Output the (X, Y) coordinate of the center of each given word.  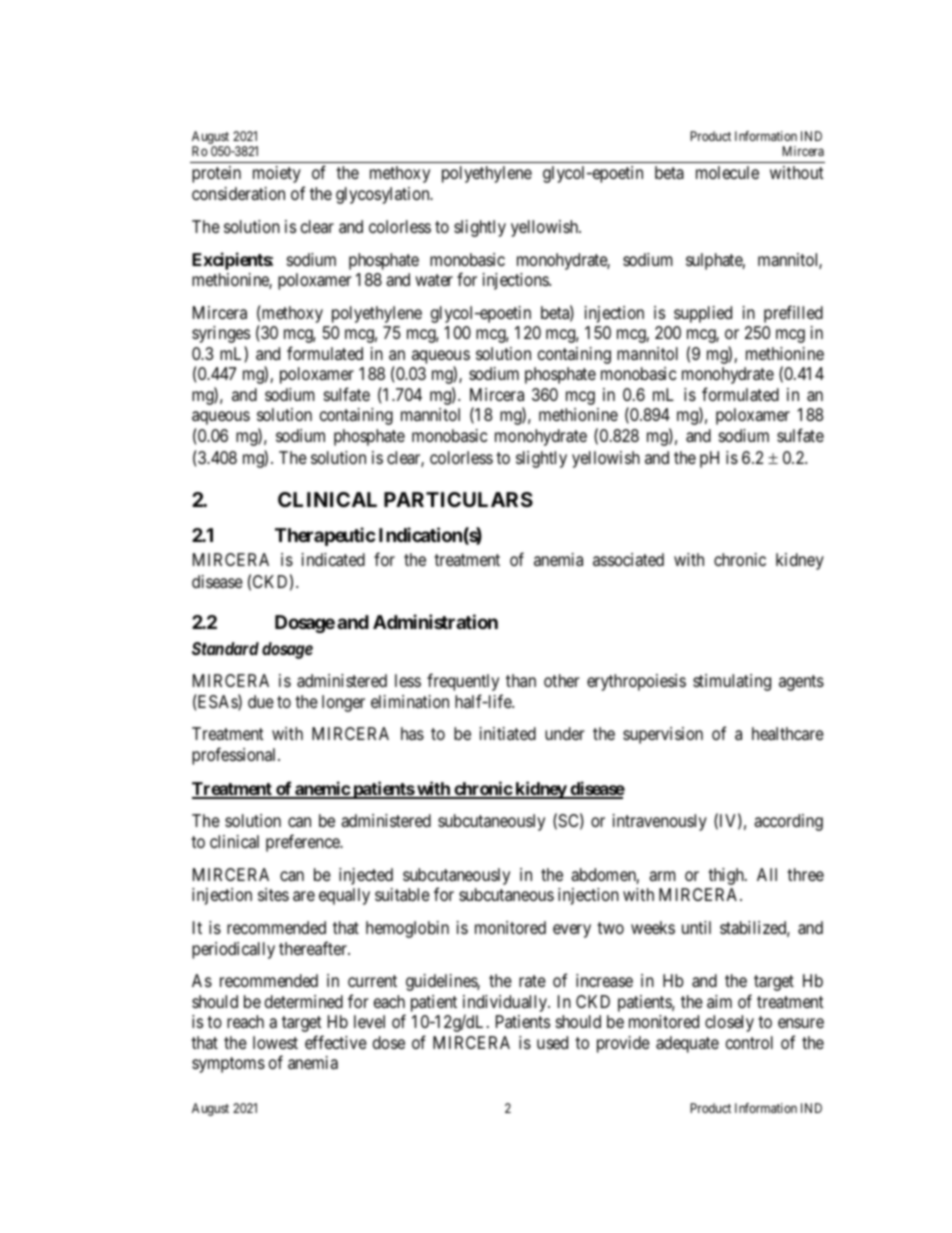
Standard (225, 648)
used (552, 1042)
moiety (277, 174)
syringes (221, 334)
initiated (508, 733)
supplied (703, 314)
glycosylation (384, 195)
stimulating (732, 682)
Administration (435, 621)
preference (303, 843)
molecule (727, 172)
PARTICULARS (458, 499)
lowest (275, 1042)
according (788, 822)
